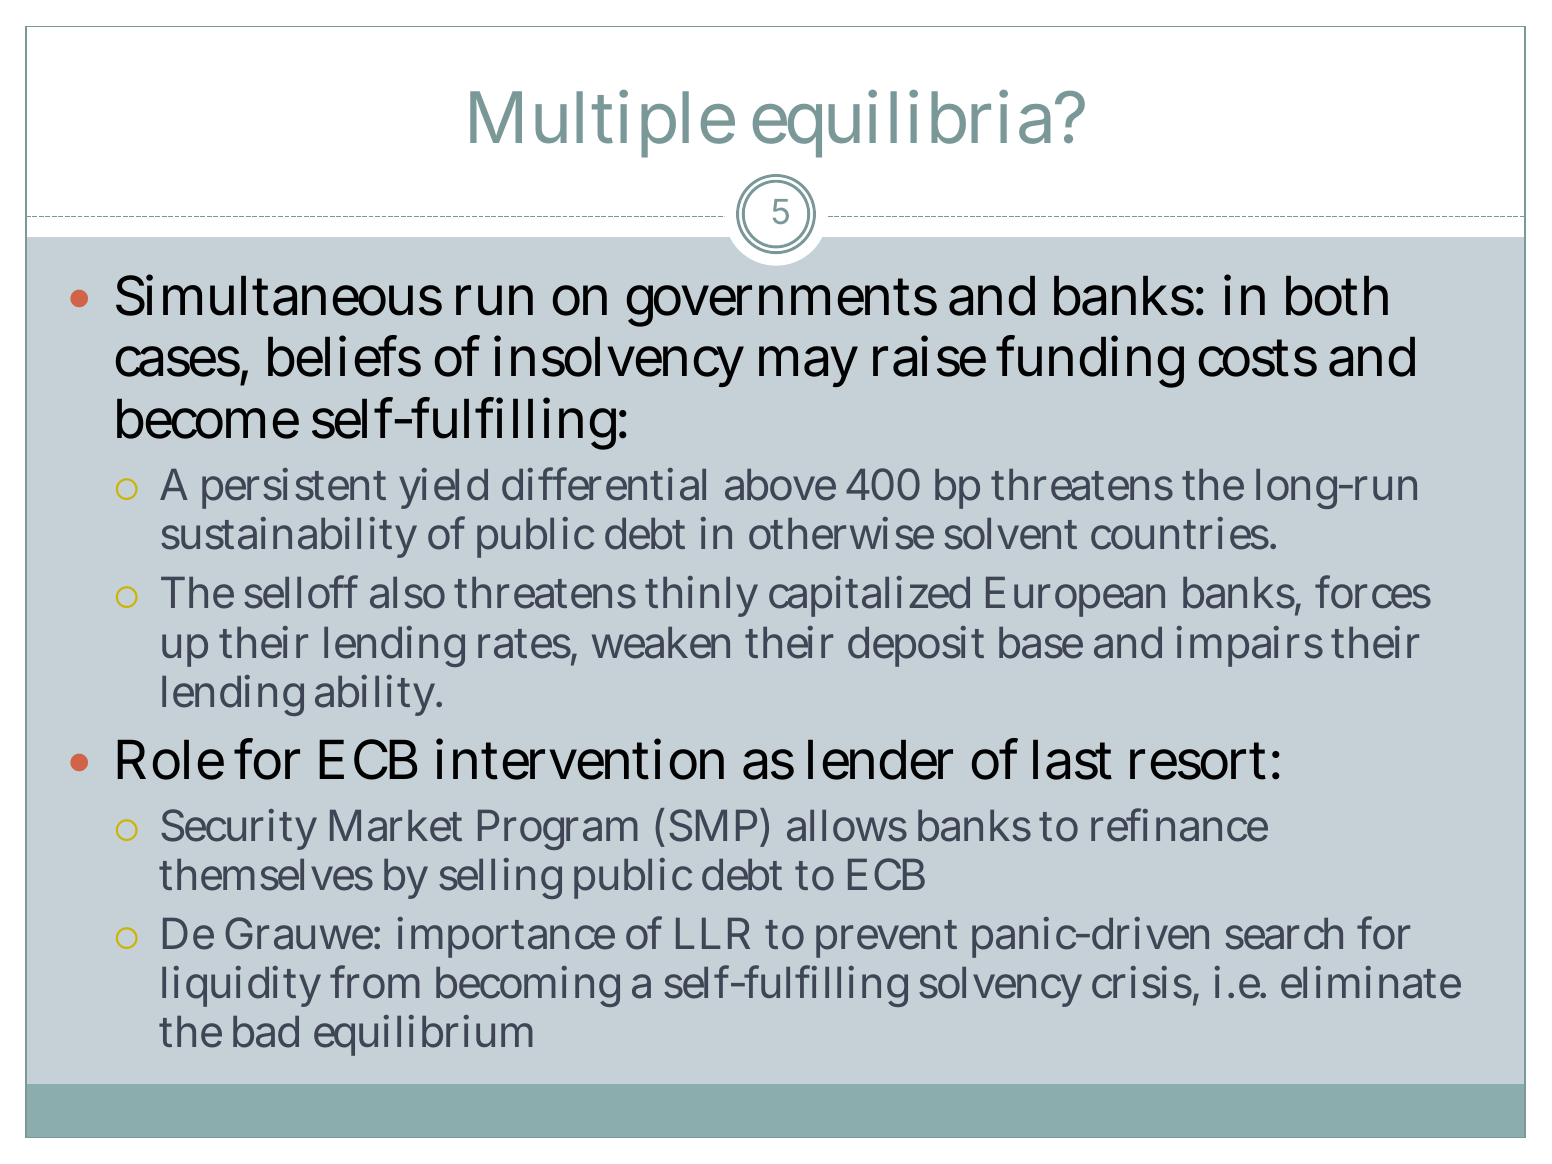  I want to click on countries, so click(1183, 533).
